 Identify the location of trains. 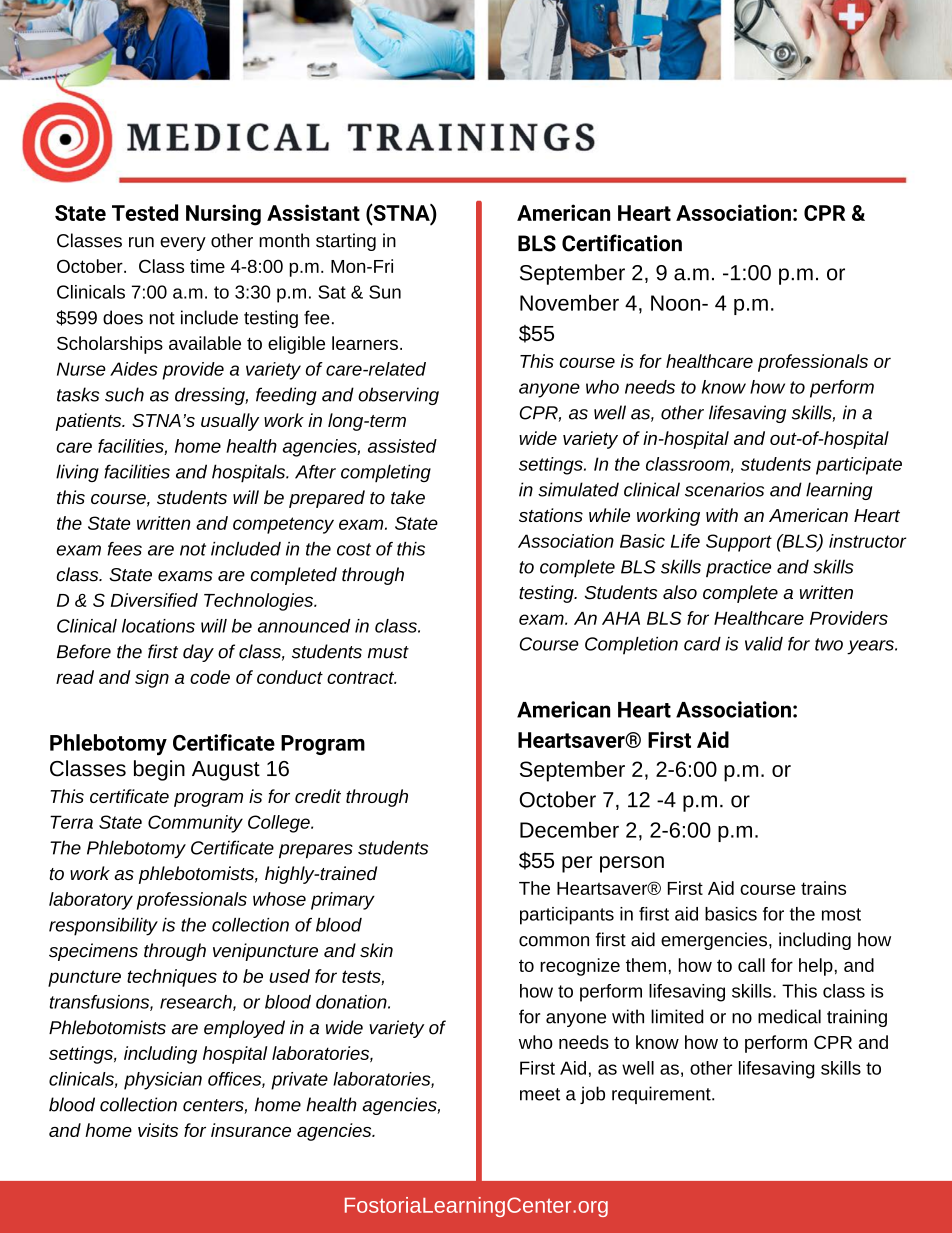
(823, 888).
